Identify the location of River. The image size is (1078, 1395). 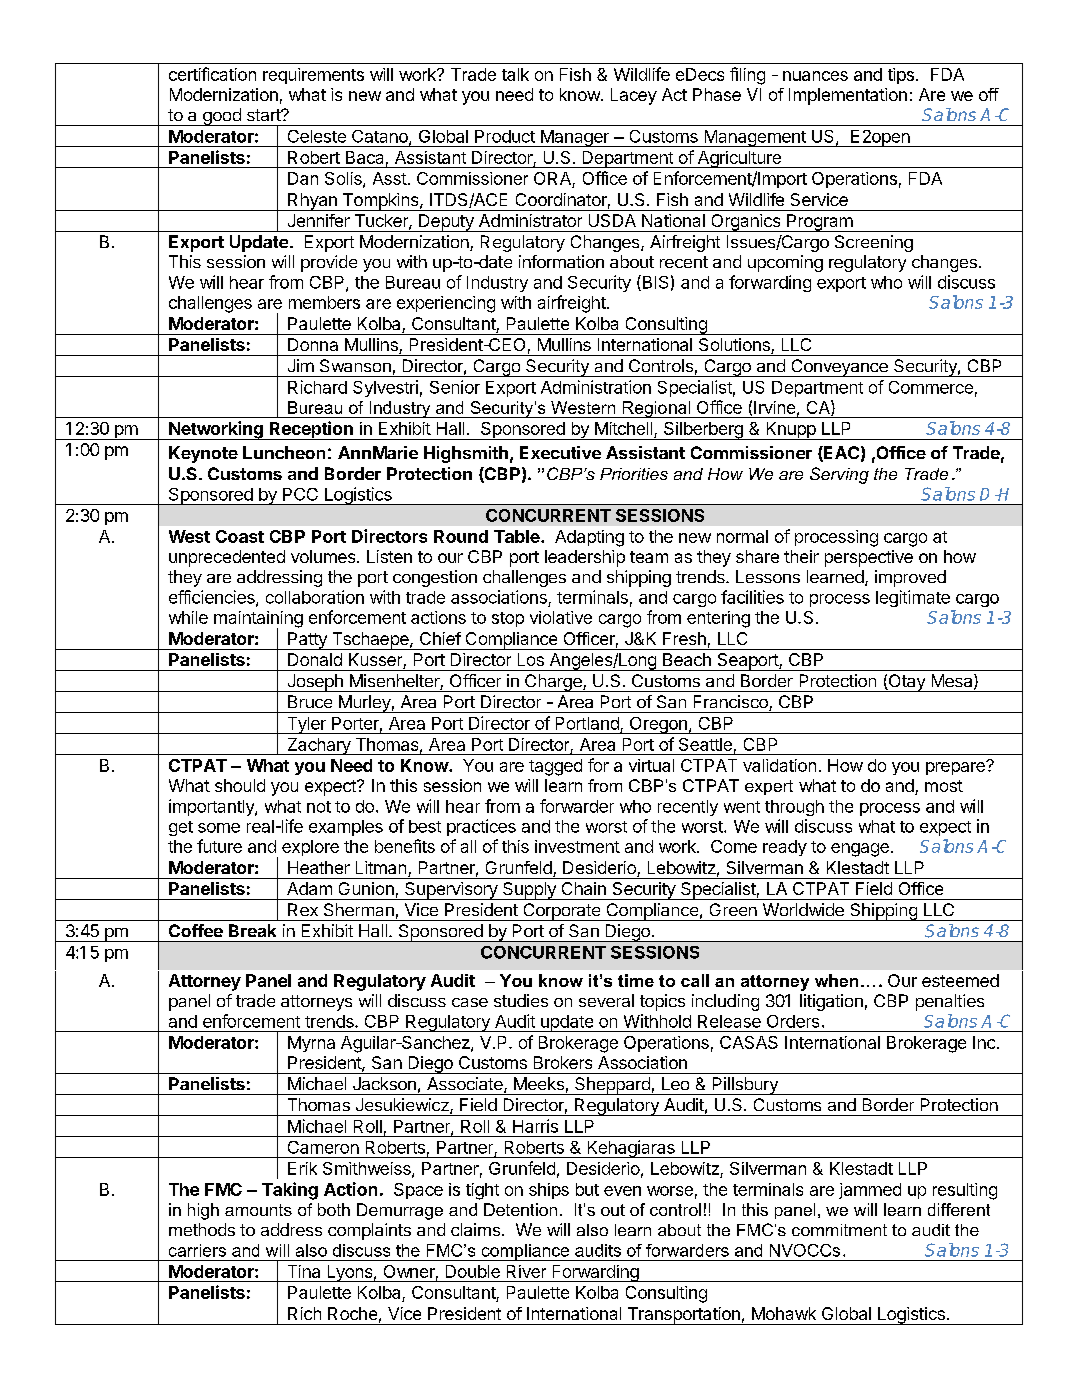
(526, 1271).
